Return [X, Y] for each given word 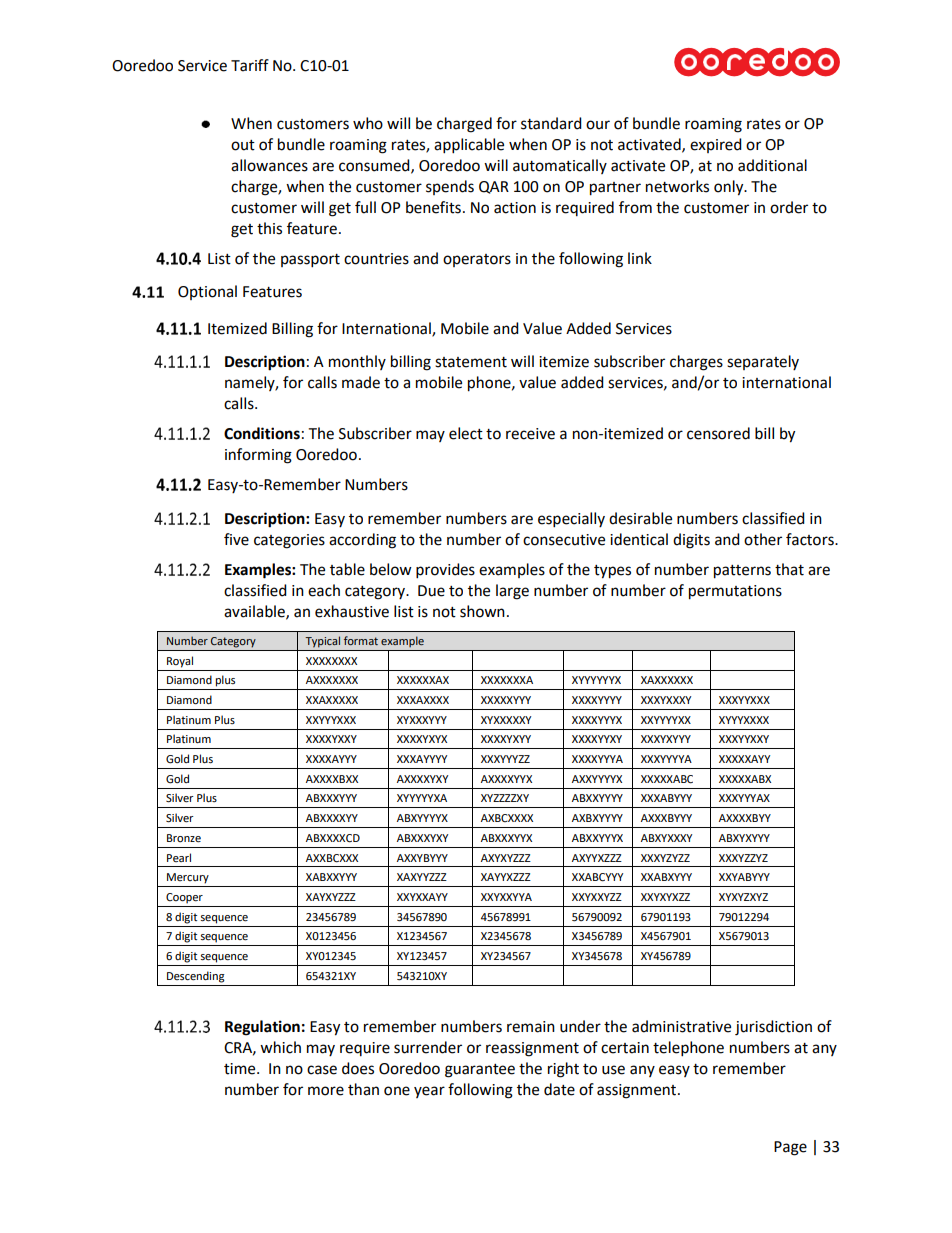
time [241, 1069]
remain [531, 1027]
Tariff [250, 65]
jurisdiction [773, 1028]
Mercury [188, 878]
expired [716, 145]
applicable [469, 146]
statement [471, 362]
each [324, 590]
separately [763, 362]
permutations [735, 592]
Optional [207, 292]
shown [482, 611]
